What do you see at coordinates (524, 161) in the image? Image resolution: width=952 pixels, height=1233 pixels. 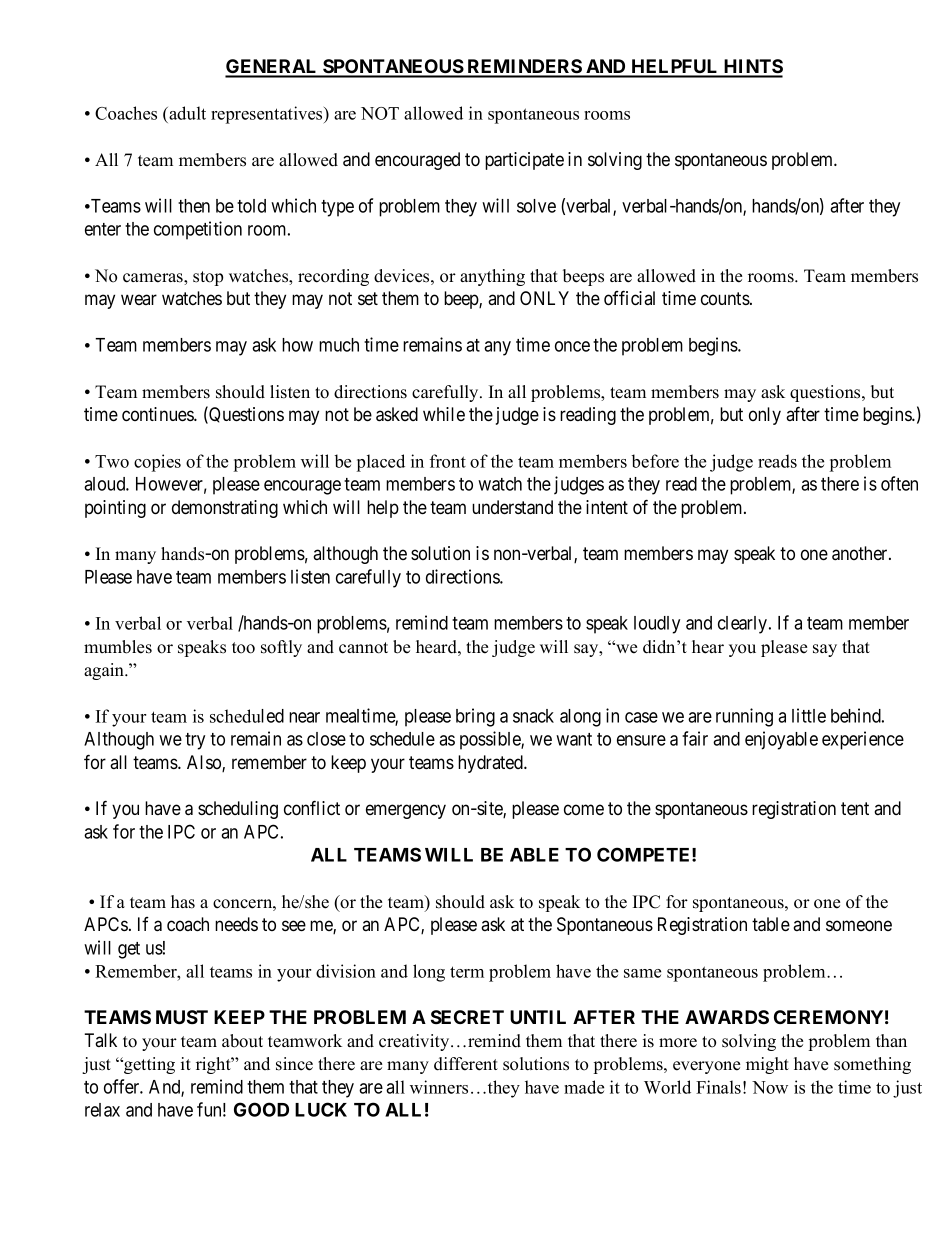 I see `participate` at bounding box center [524, 161].
